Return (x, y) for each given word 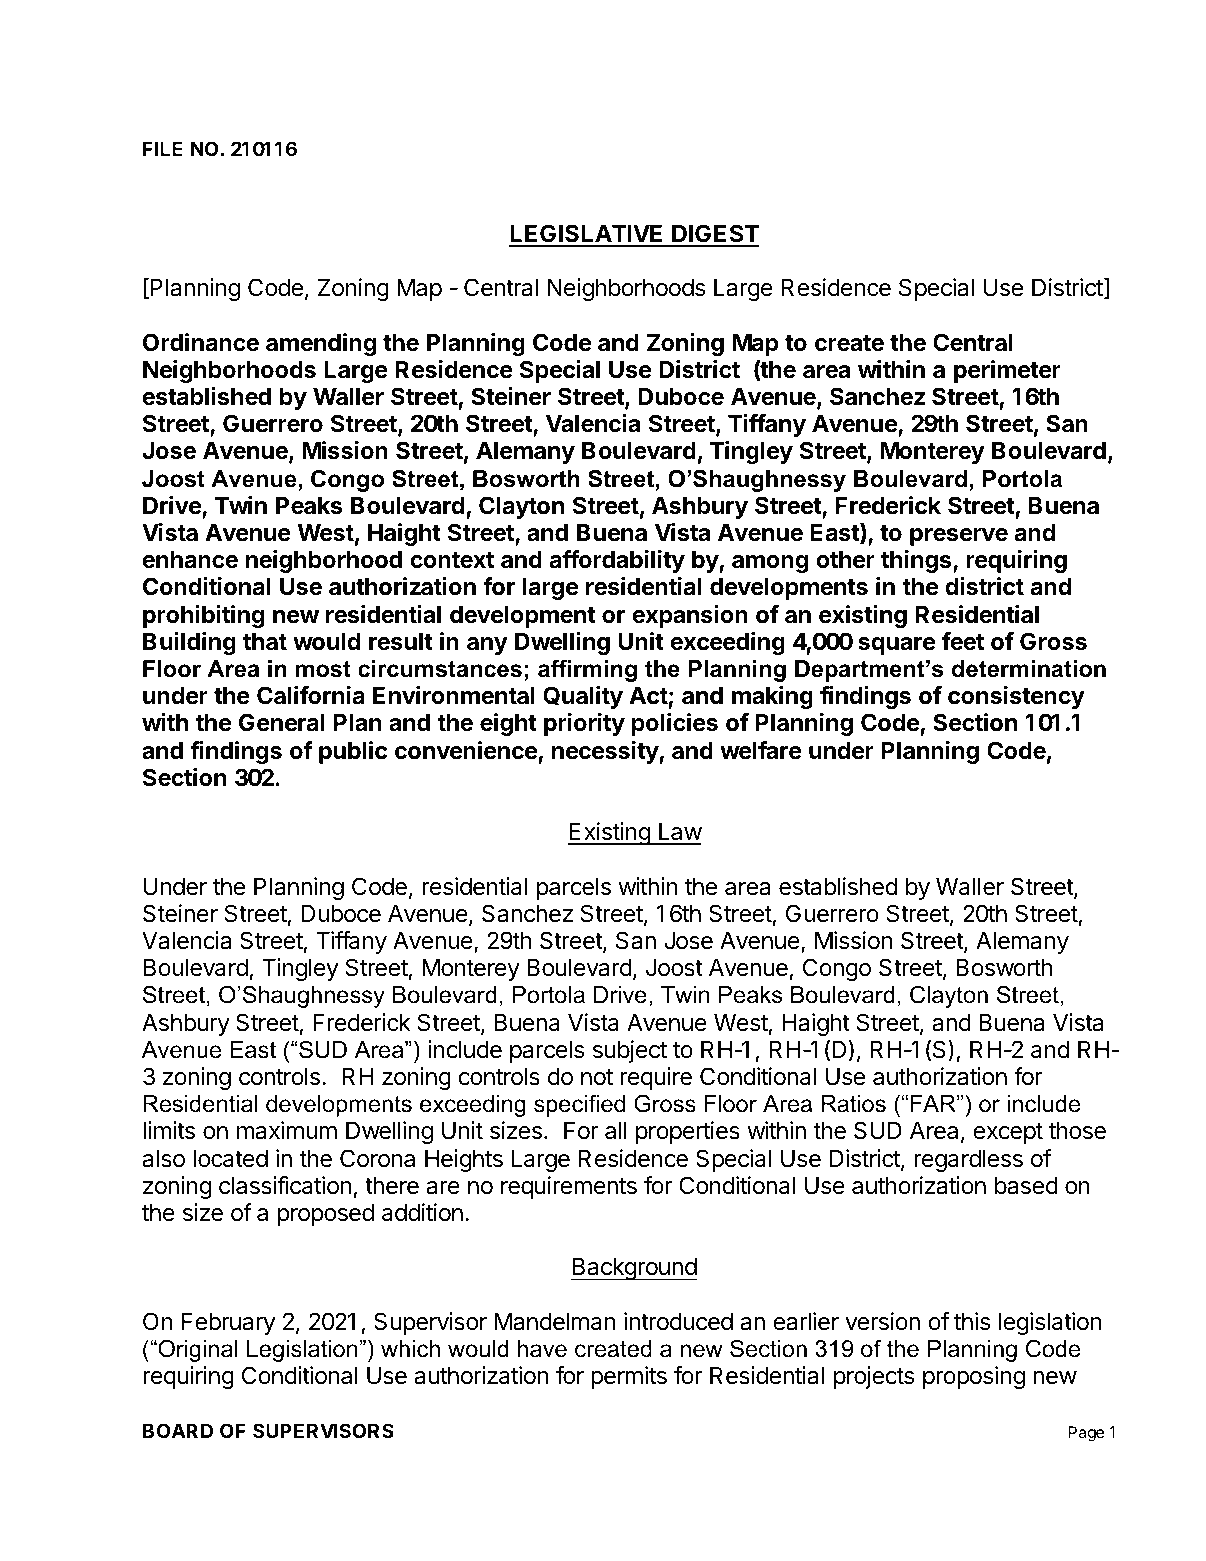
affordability (617, 561)
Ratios (854, 1104)
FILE (162, 148)
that (265, 641)
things (917, 561)
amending (321, 344)
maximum (287, 1130)
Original (197, 1350)
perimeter (1007, 371)
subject (630, 1051)
